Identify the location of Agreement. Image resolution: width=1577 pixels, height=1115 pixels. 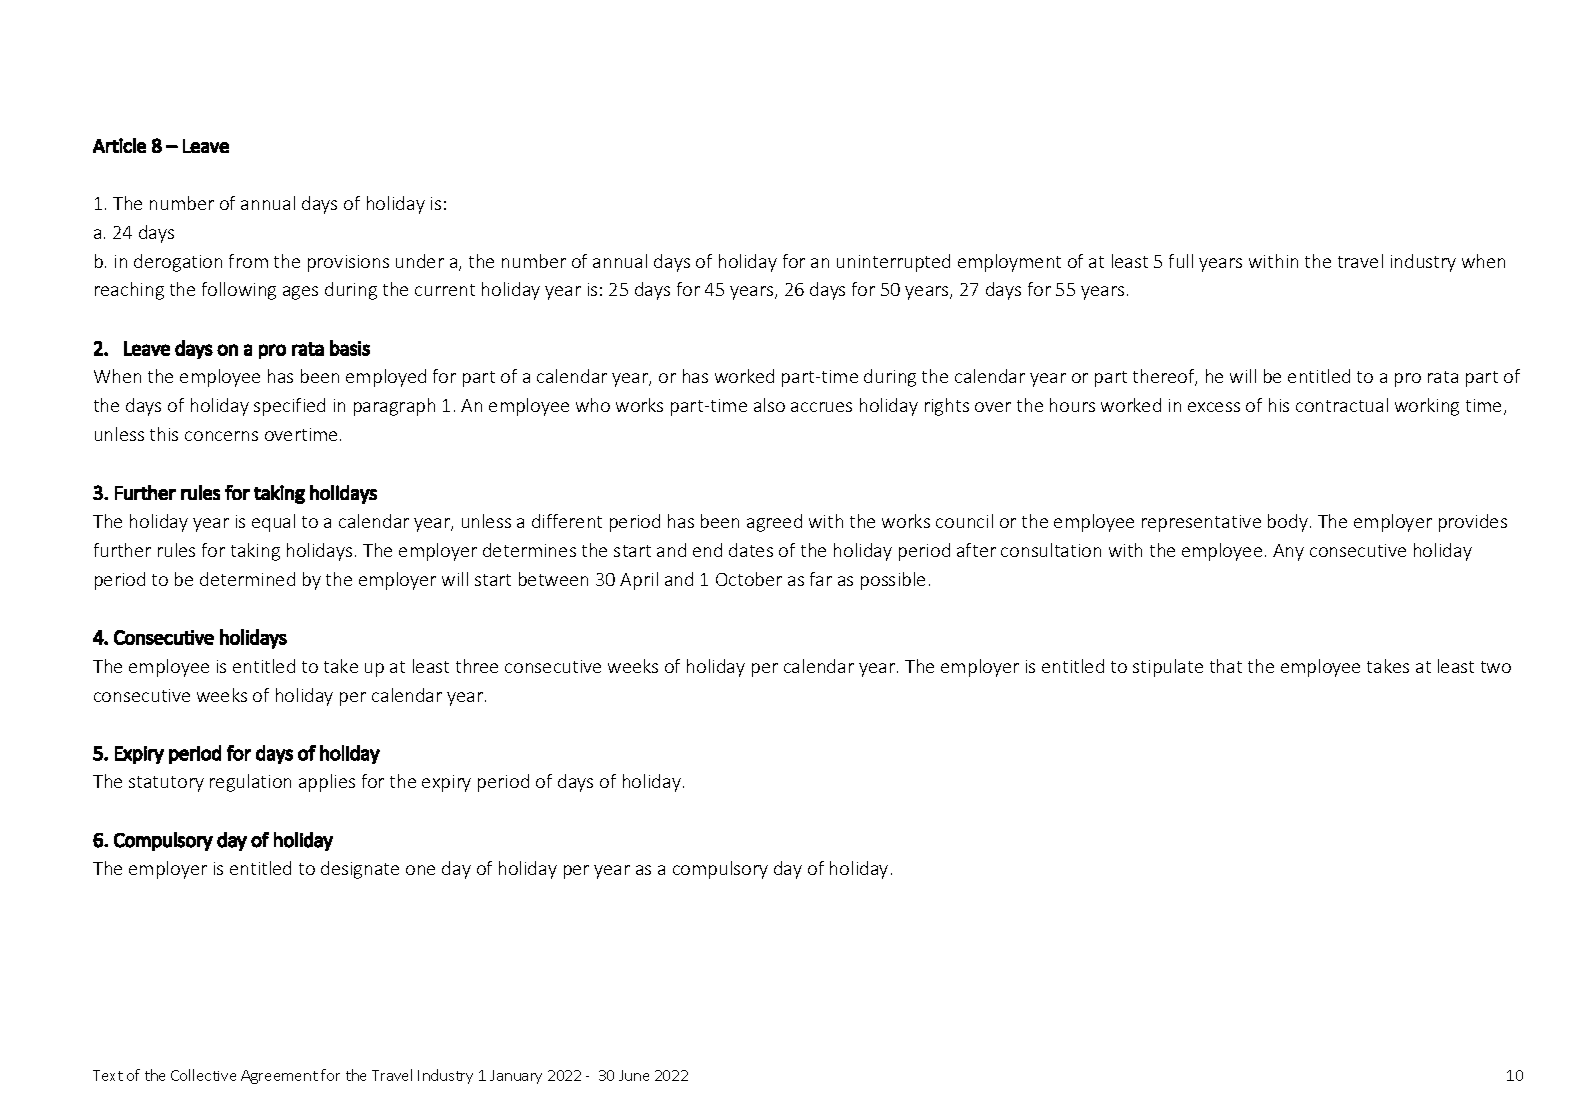
(279, 1077).
